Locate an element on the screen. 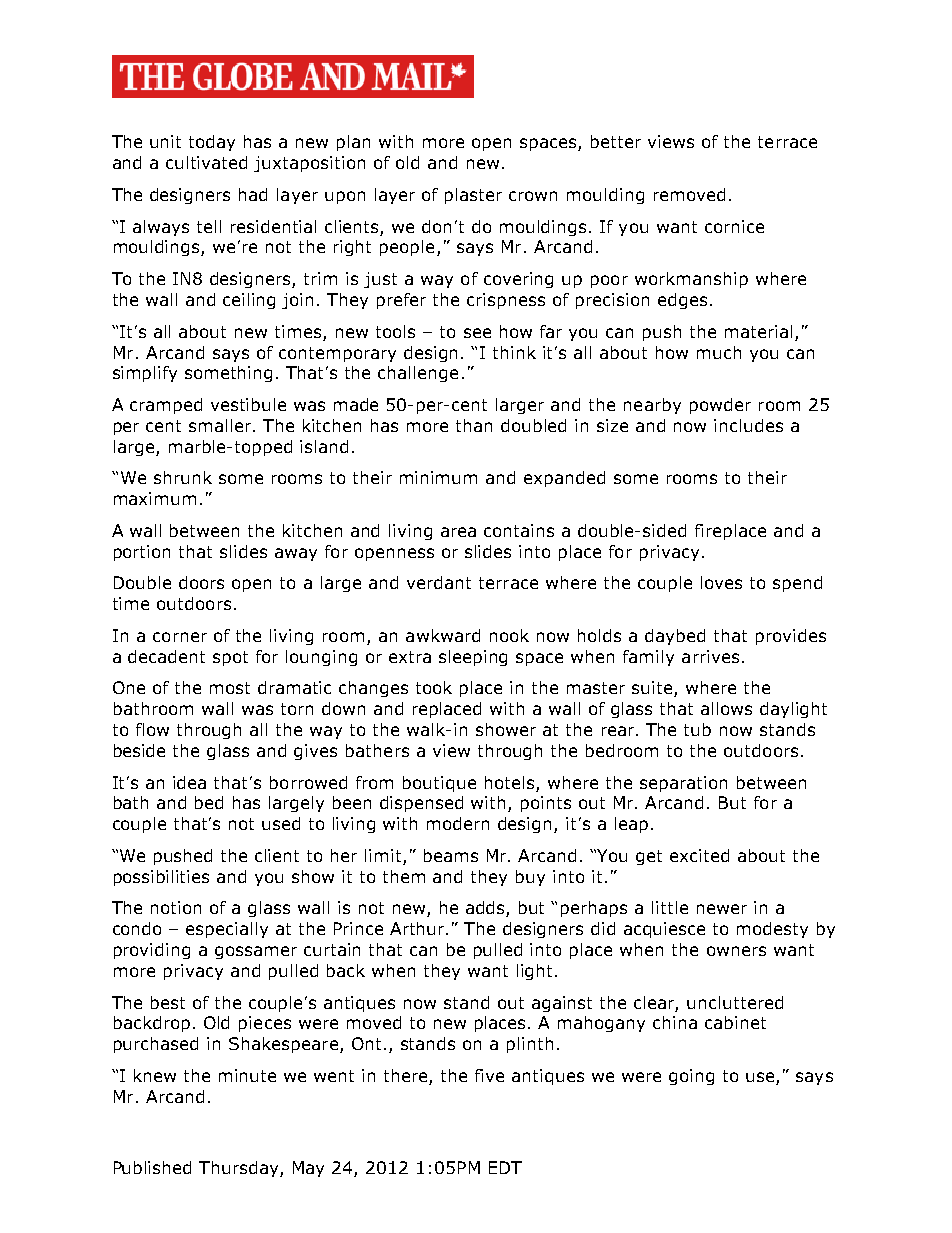  crown is located at coordinates (533, 196).
